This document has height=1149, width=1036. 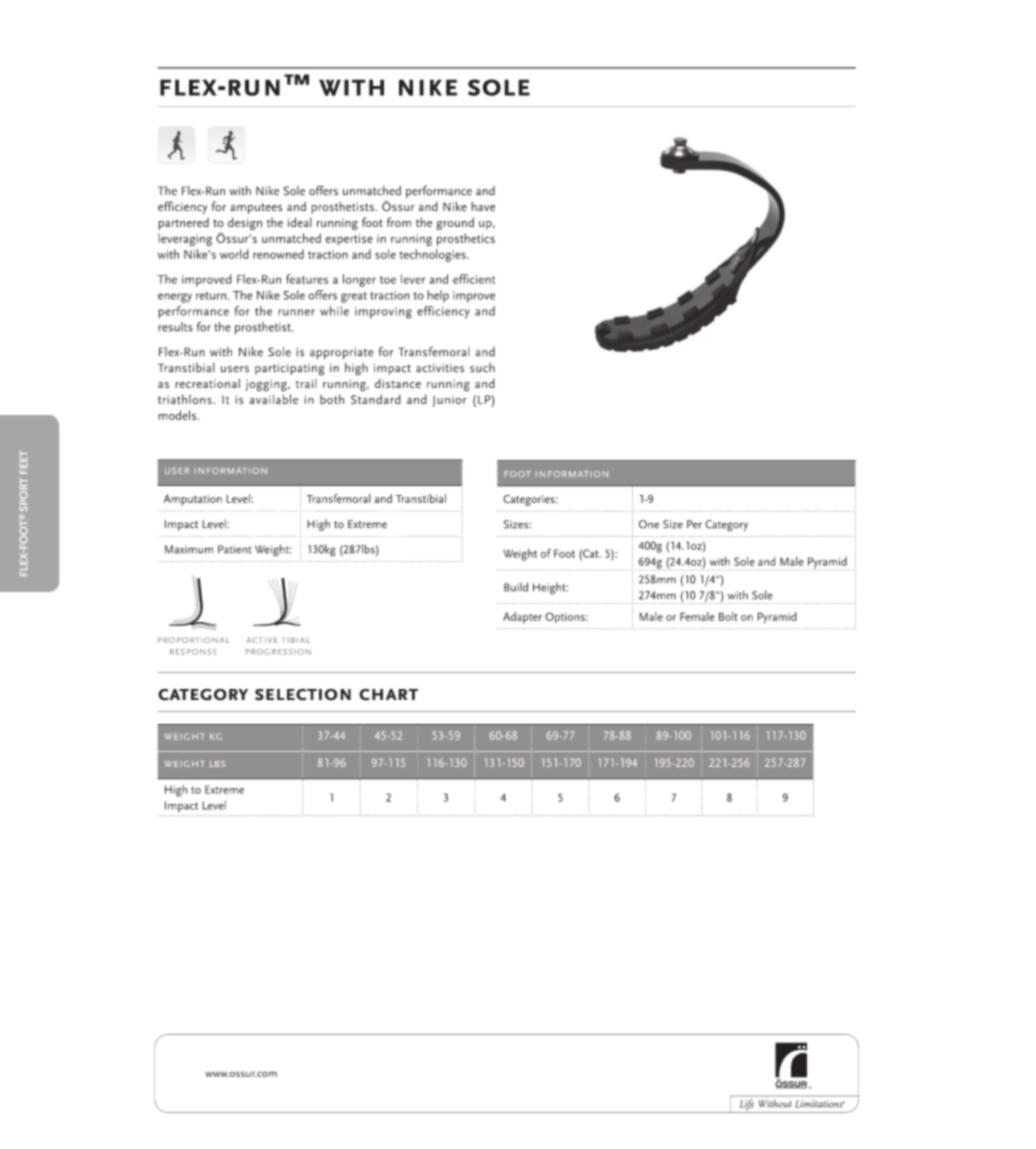 I want to click on have, so click(x=483, y=206).
